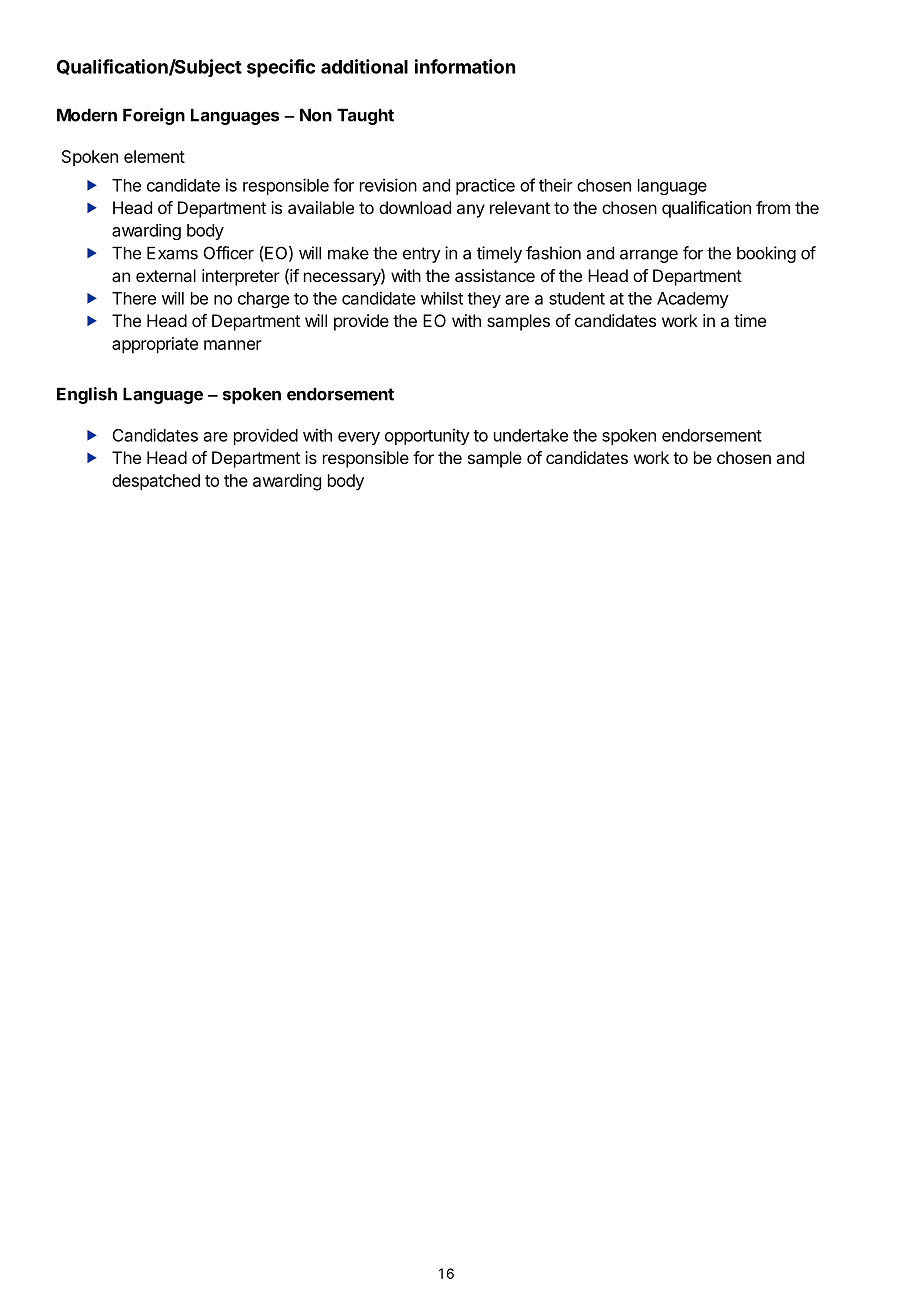 Image resolution: width=924 pixels, height=1308 pixels. What do you see at coordinates (415, 207) in the document?
I see `download` at bounding box center [415, 207].
